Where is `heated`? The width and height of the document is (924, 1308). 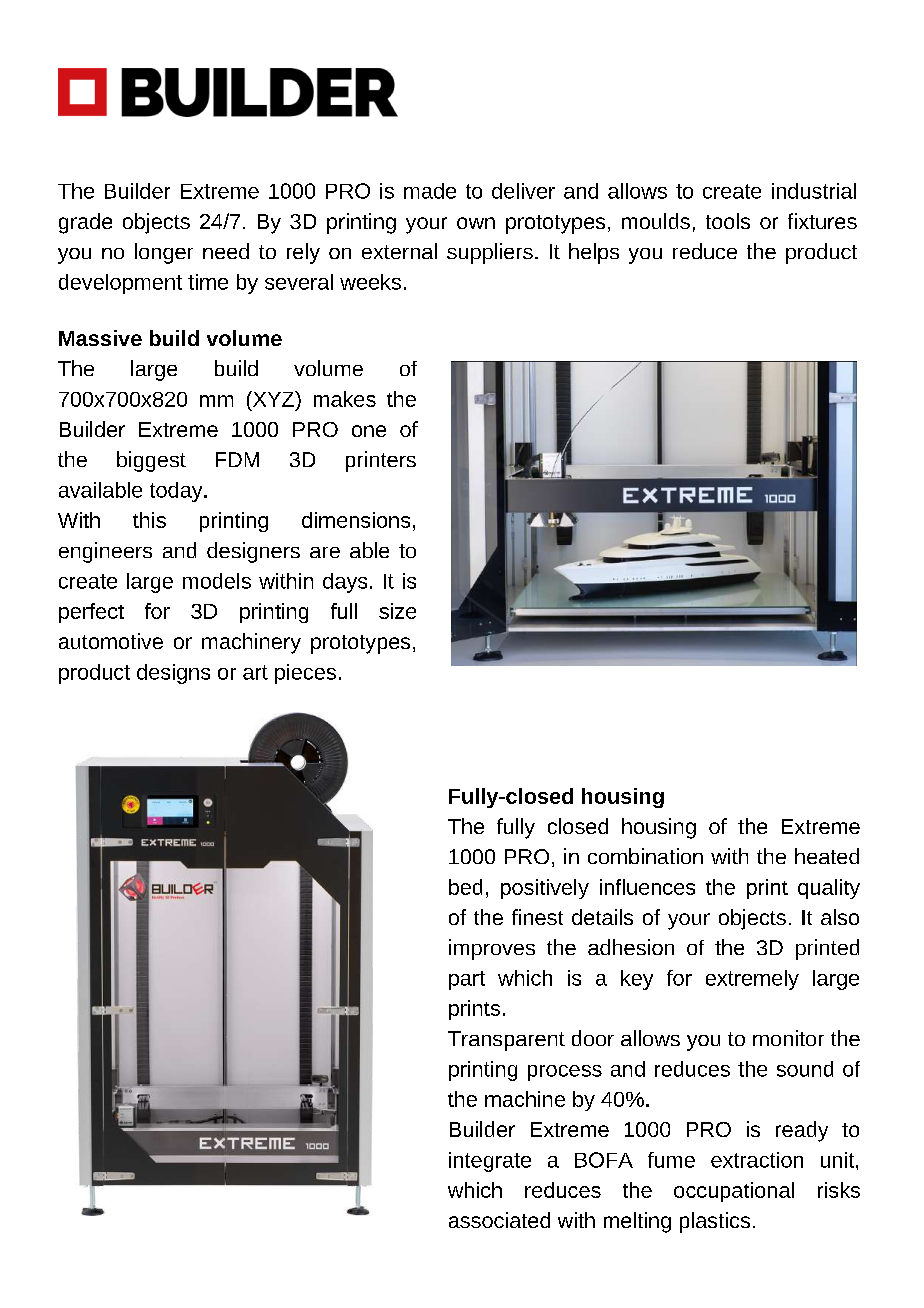 heated is located at coordinates (827, 856).
